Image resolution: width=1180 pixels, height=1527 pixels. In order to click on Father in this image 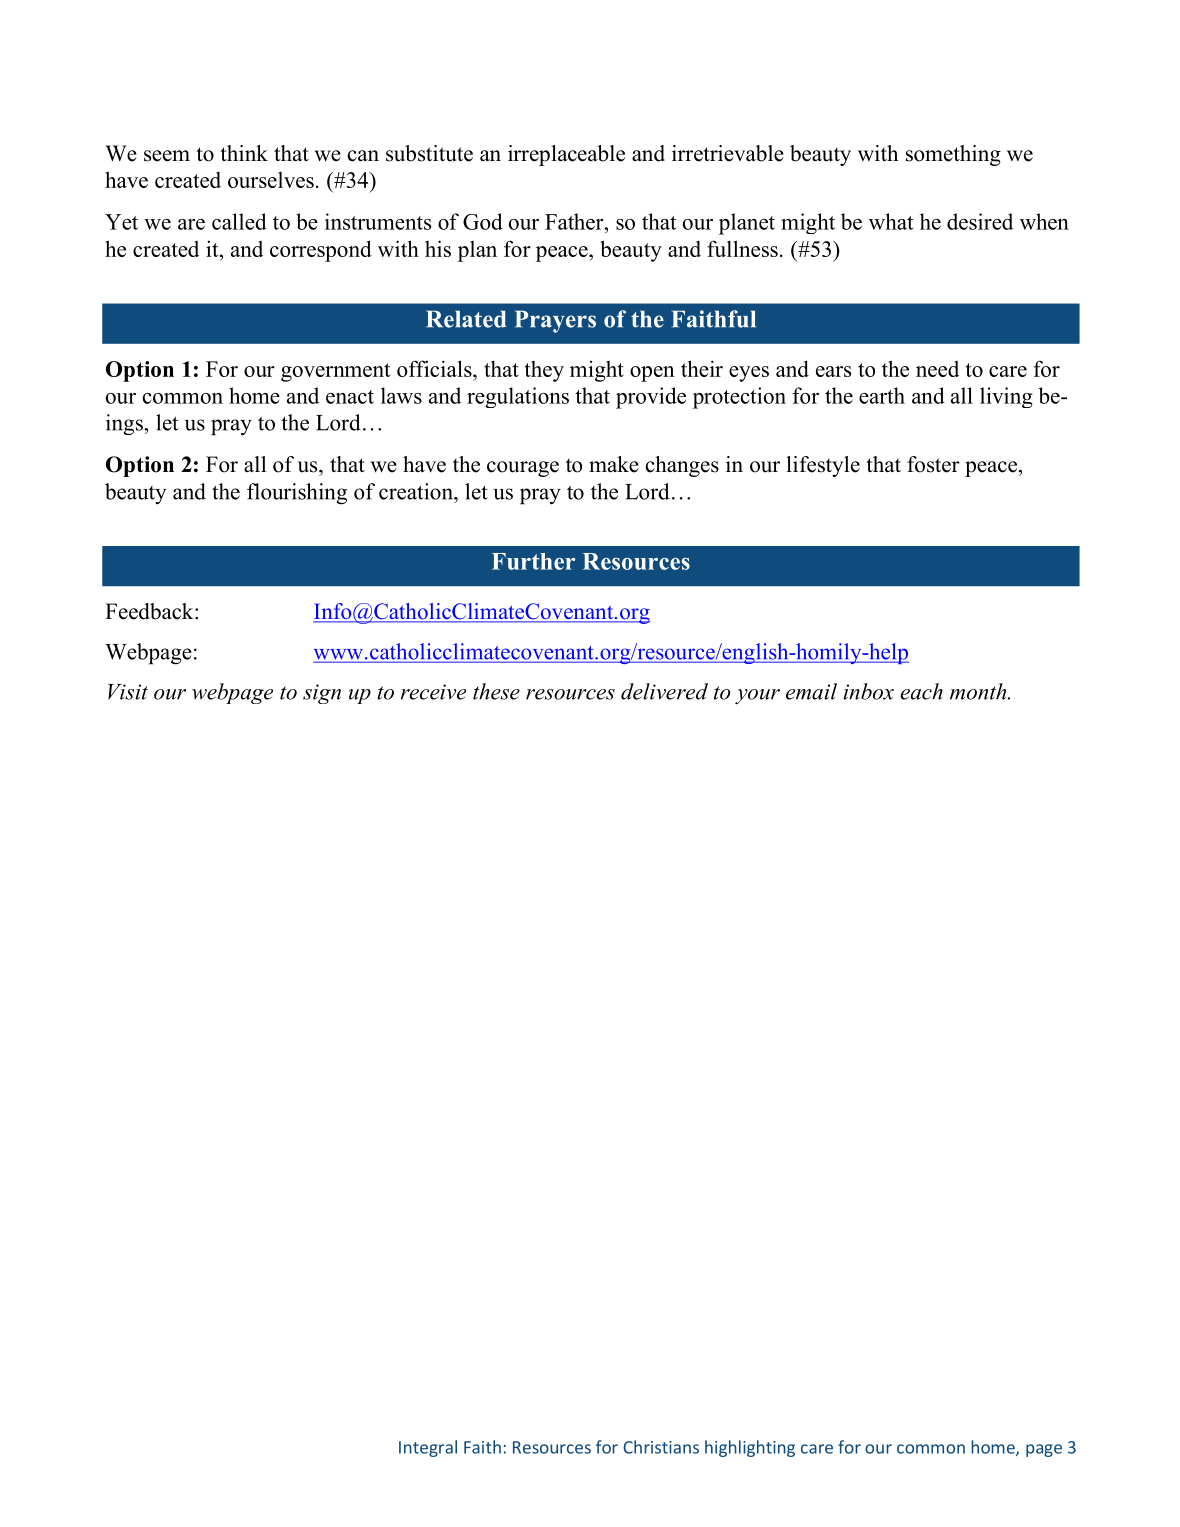, I will do `click(575, 221)`.
